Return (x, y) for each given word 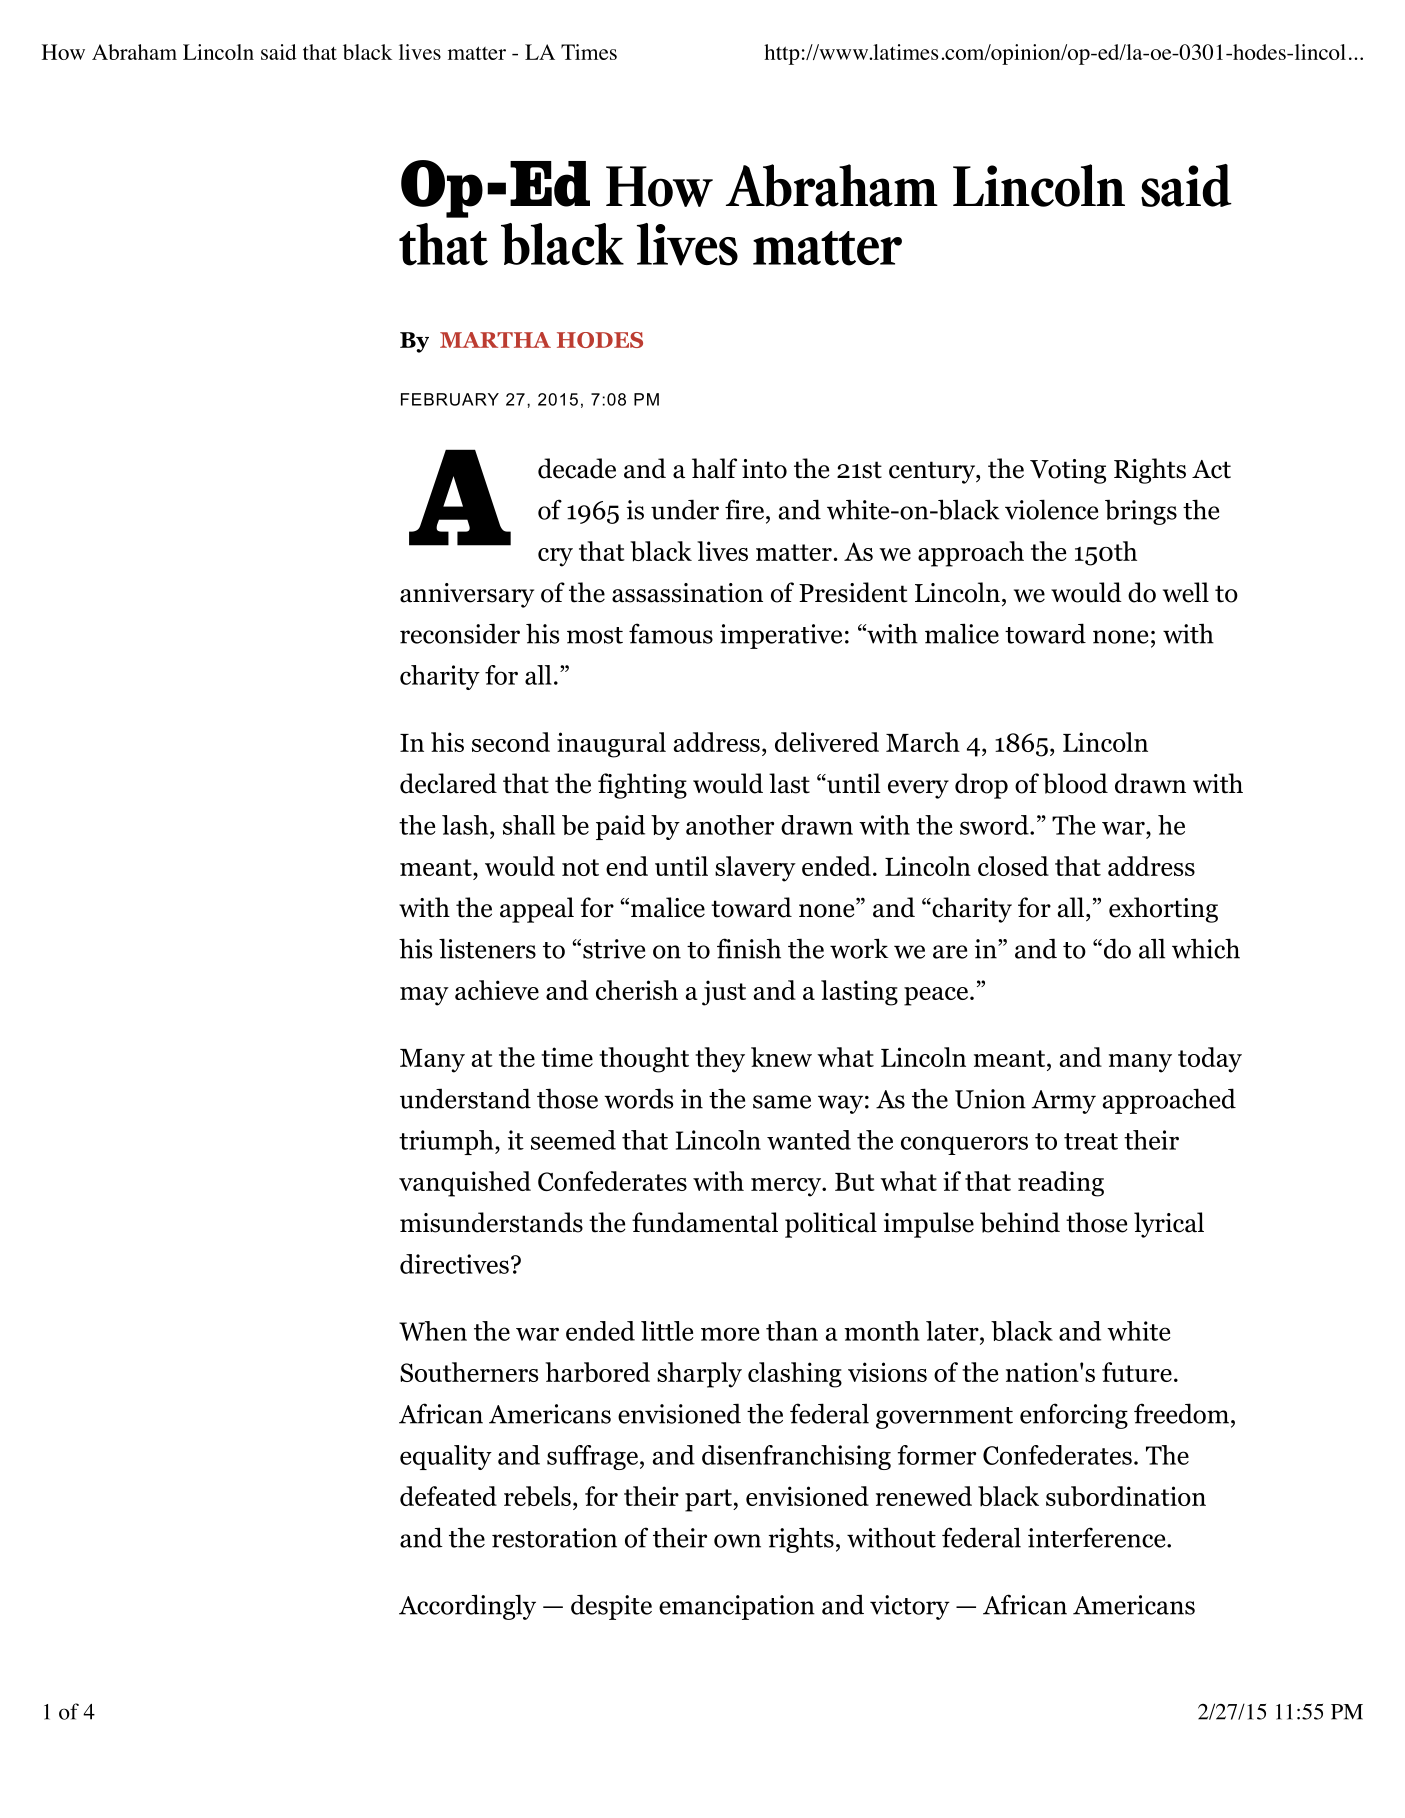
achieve (497, 990)
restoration (554, 1538)
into (764, 469)
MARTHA (495, 340)
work (859, 948)
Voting (1068, 471)
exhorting (1163, 910)
